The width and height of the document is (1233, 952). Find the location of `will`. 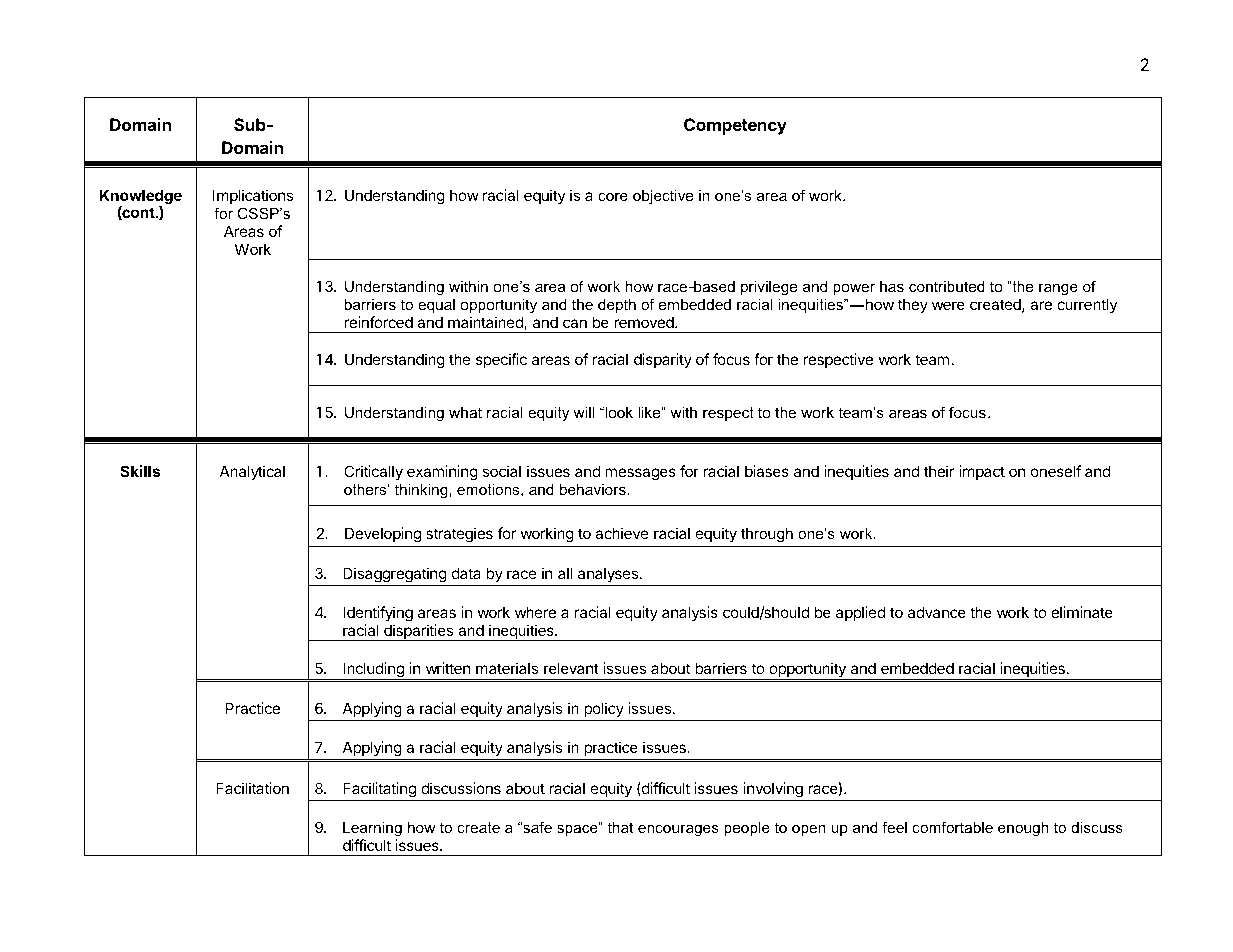

will is located at coordinates (583, 412).
